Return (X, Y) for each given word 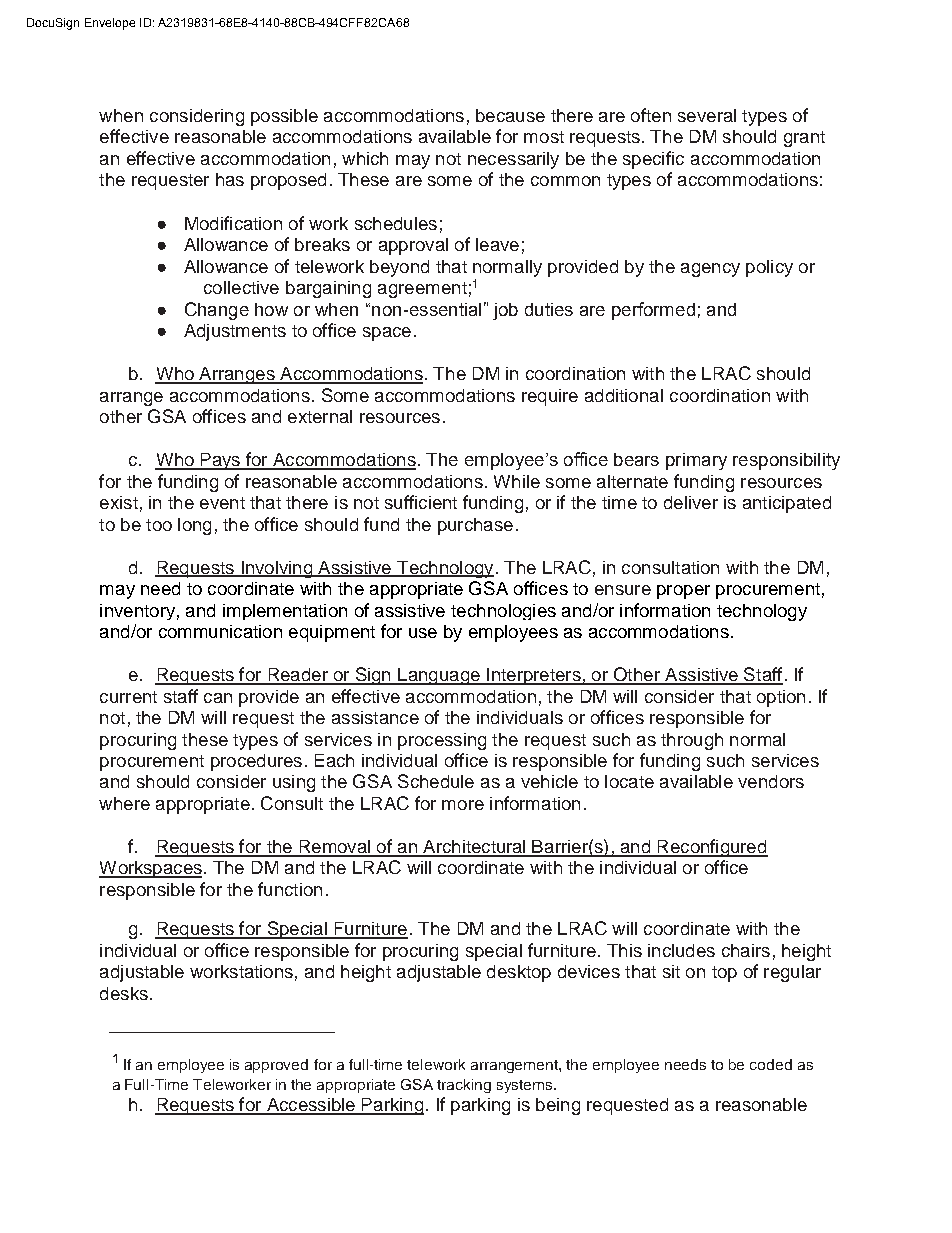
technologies (503, 612)
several (707, 115)
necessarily (513, 160)
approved (276, 1066)
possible (284, 117)
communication (220, 631)
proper (683, 592)
